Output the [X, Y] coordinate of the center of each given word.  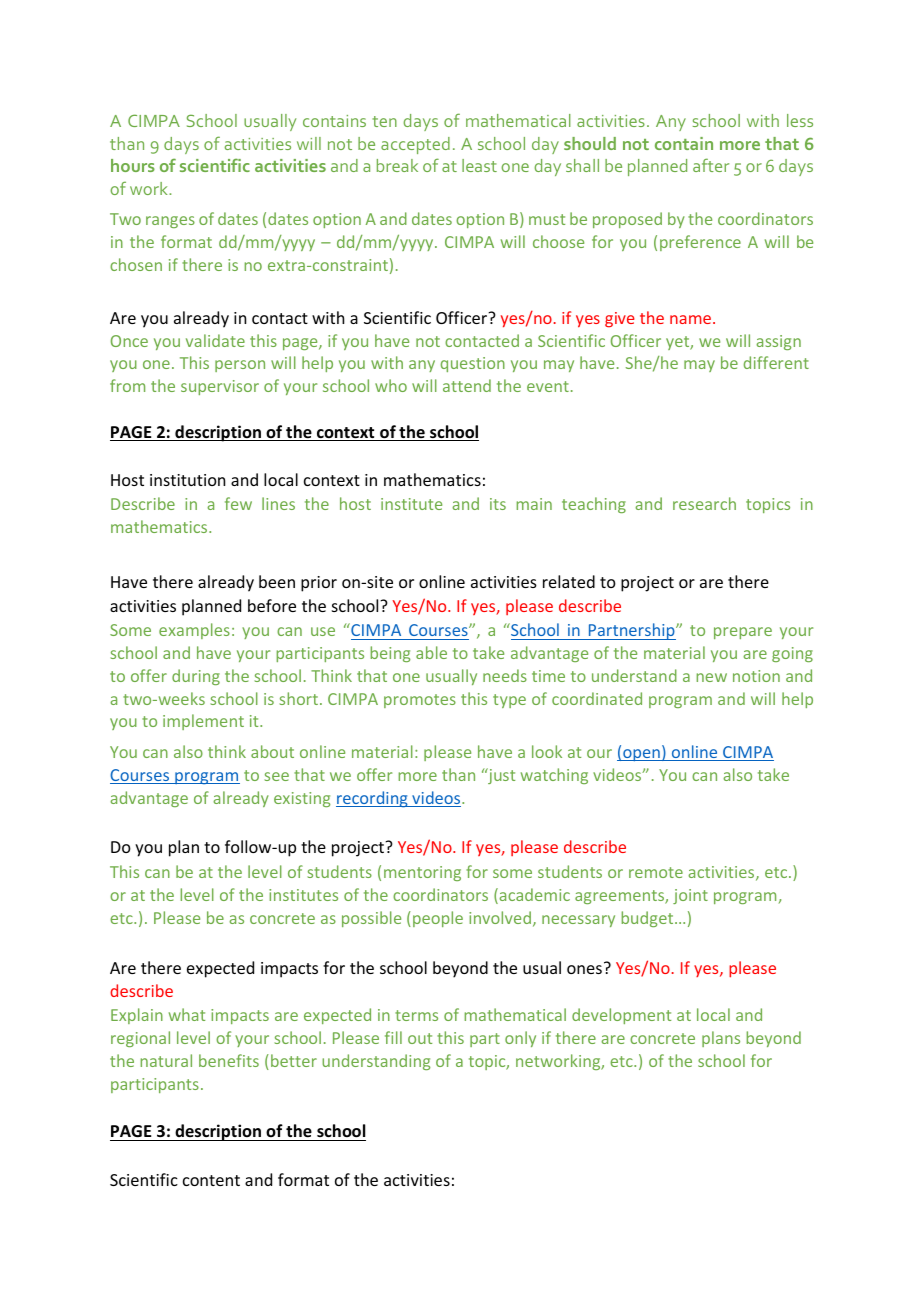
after [711, 165]
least [479, 165]
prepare [743, 633]
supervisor [220, 387]
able [431, 652]
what [187, 1014]
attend [467, 385]
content [211, 1180]
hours [133, 165]
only [520, 1039]
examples [194, 631]
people [438, 919]
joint [690, 896]
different [776, 362]
